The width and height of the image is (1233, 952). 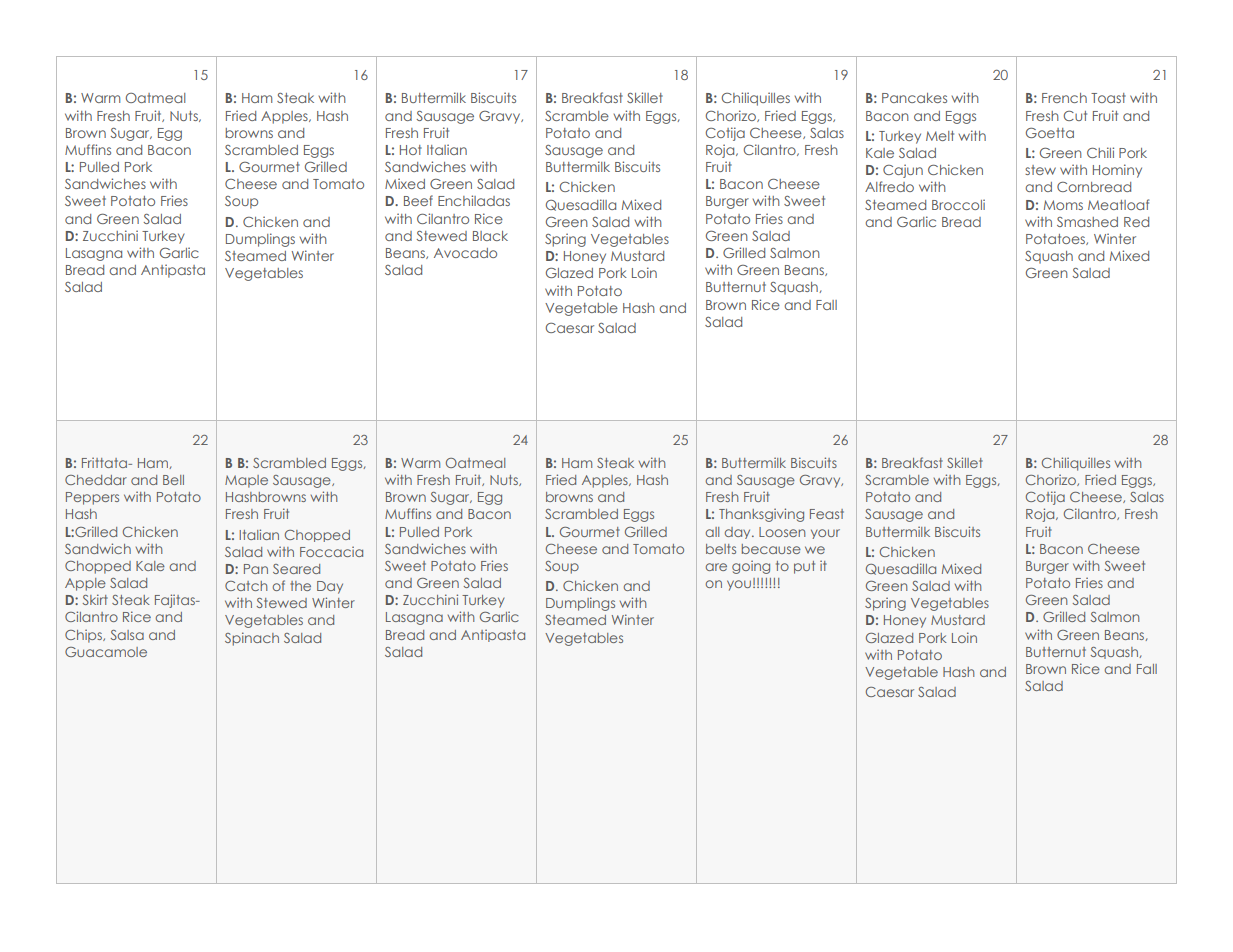 I want to click on Thanksgiving, so click(x=761, y=515).
